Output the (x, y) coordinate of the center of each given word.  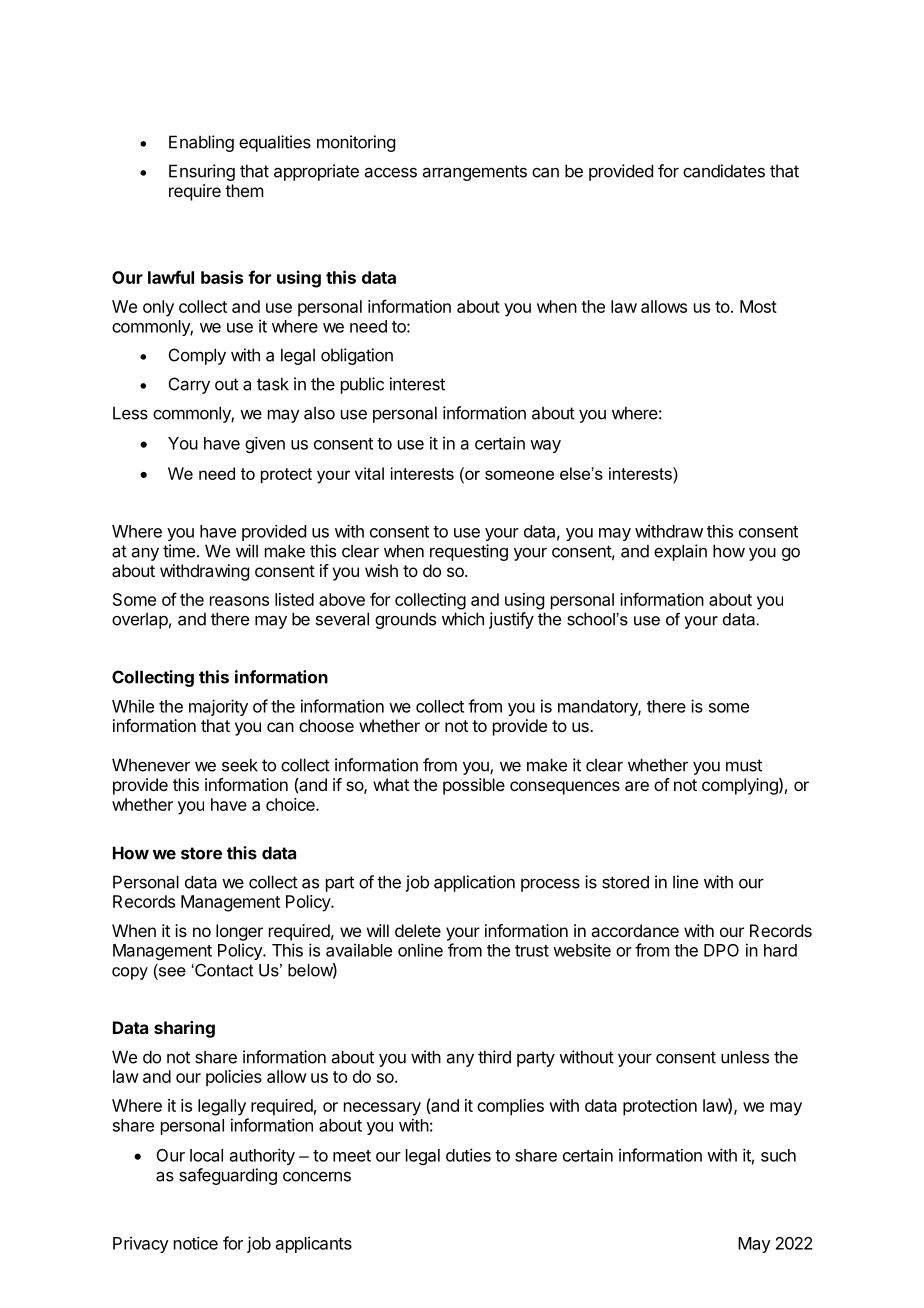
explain (680, 552)
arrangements (475, 173)
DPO (721, 950)
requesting (469, 552)
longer (239, 932)
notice (196, 1243)
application (474, 883)
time (179, 551)
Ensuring (202, 172)
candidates (724, 171)
